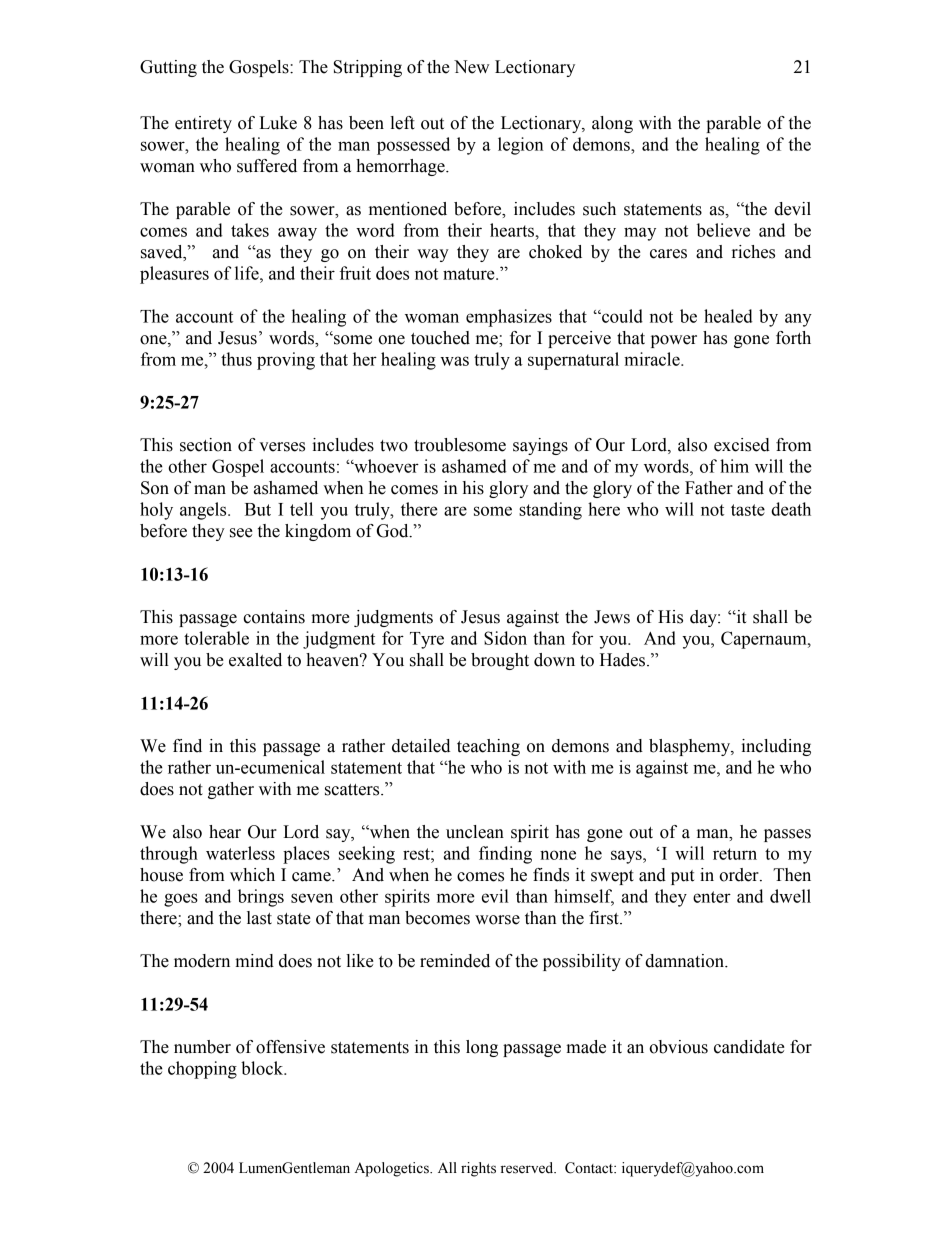  What do you see at coordinates (478, 1169) in the screenshot?
I see `rights` at bounding box center [478, 1169].
